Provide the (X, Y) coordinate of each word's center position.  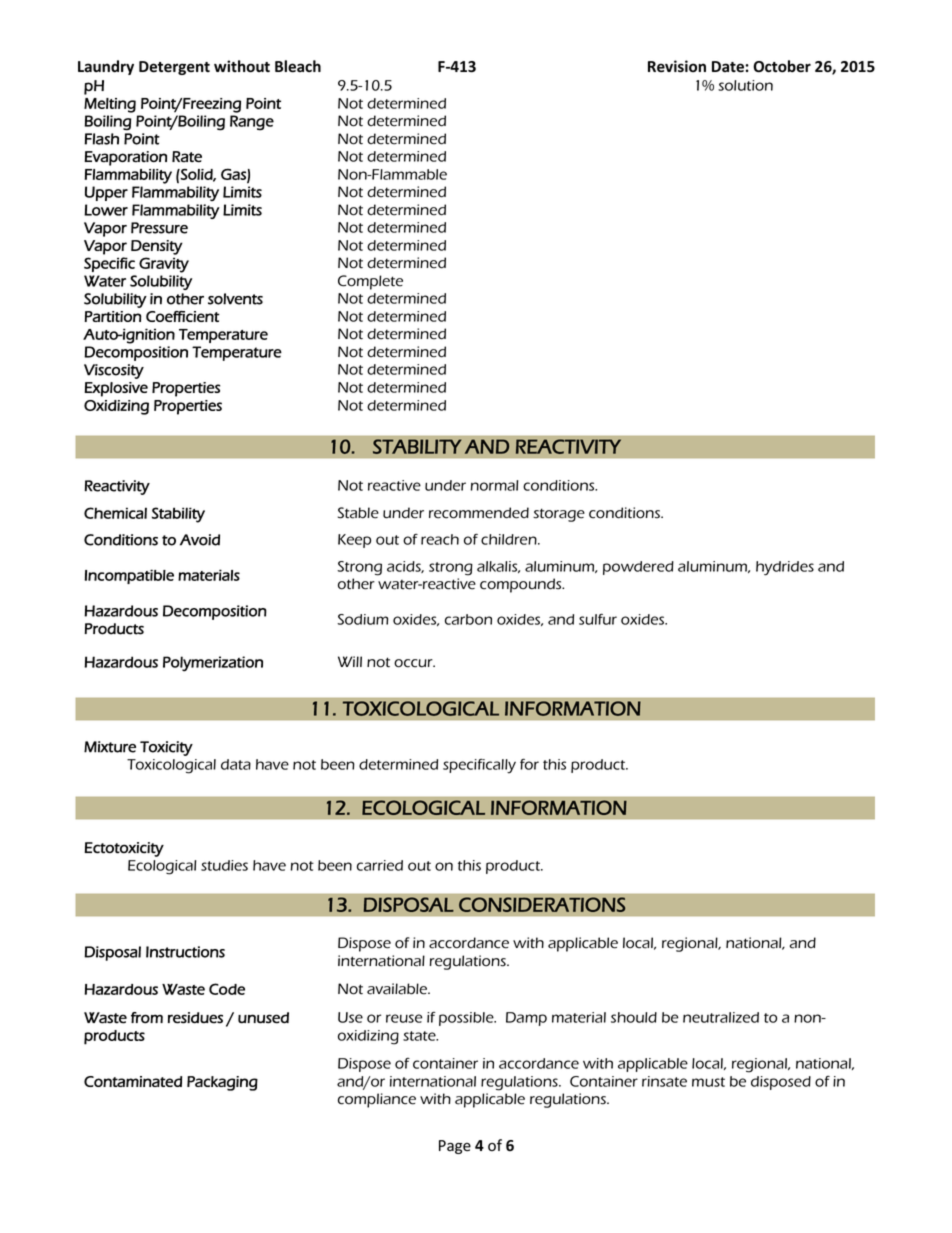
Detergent (174, 68)
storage (559, 515)
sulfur (598, 619)
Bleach (298, 66)
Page (455, 1147)
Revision (677, 66)
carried (380, 865)
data (236, 764)
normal (494, 485)
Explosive (116, 389)
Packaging (222, 1083)
